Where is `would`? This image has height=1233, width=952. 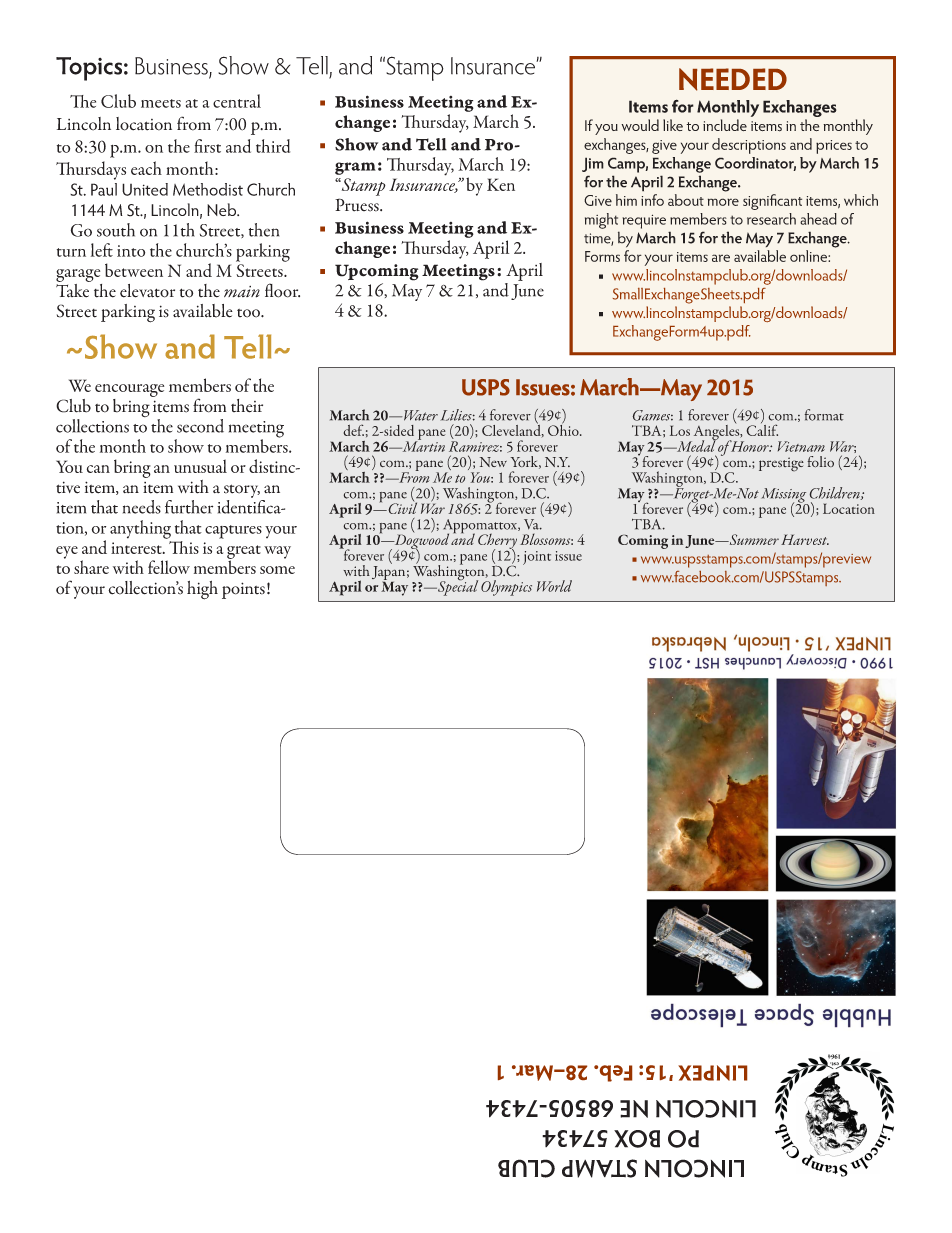 would is located at coordinates (640, 125).
